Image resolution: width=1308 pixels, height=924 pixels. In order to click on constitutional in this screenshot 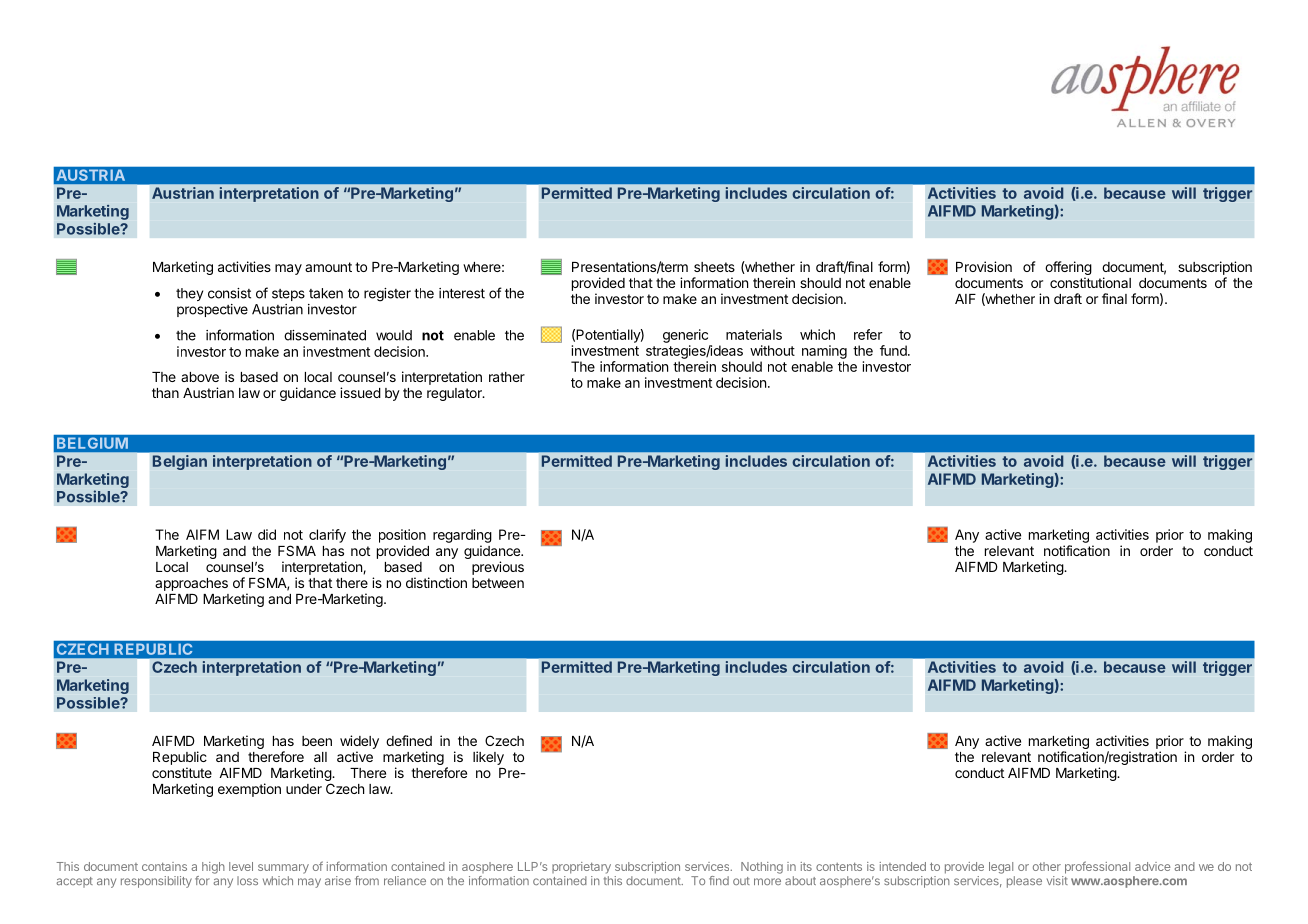, I will do `click(1090, 282)`.
